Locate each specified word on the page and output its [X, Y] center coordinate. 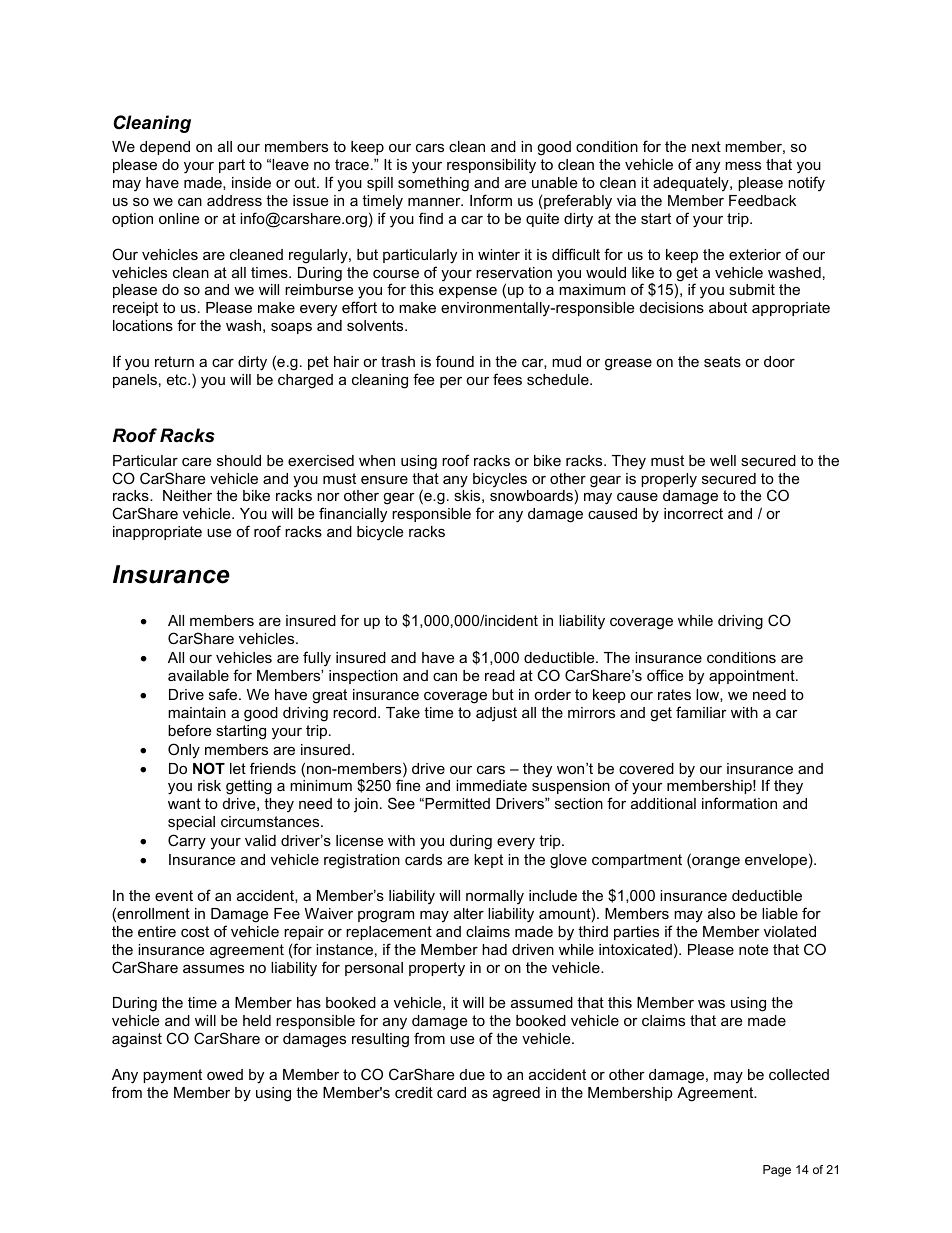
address [234, 200]
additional [663, 803]
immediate [491, 785]
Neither [187, 495]
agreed [516, 1094]
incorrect [693, 513]
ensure [384, 479]
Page [777, 1171]
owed [225, 1074]
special [191, 823]
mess [743, 166]
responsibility [491, 166]
